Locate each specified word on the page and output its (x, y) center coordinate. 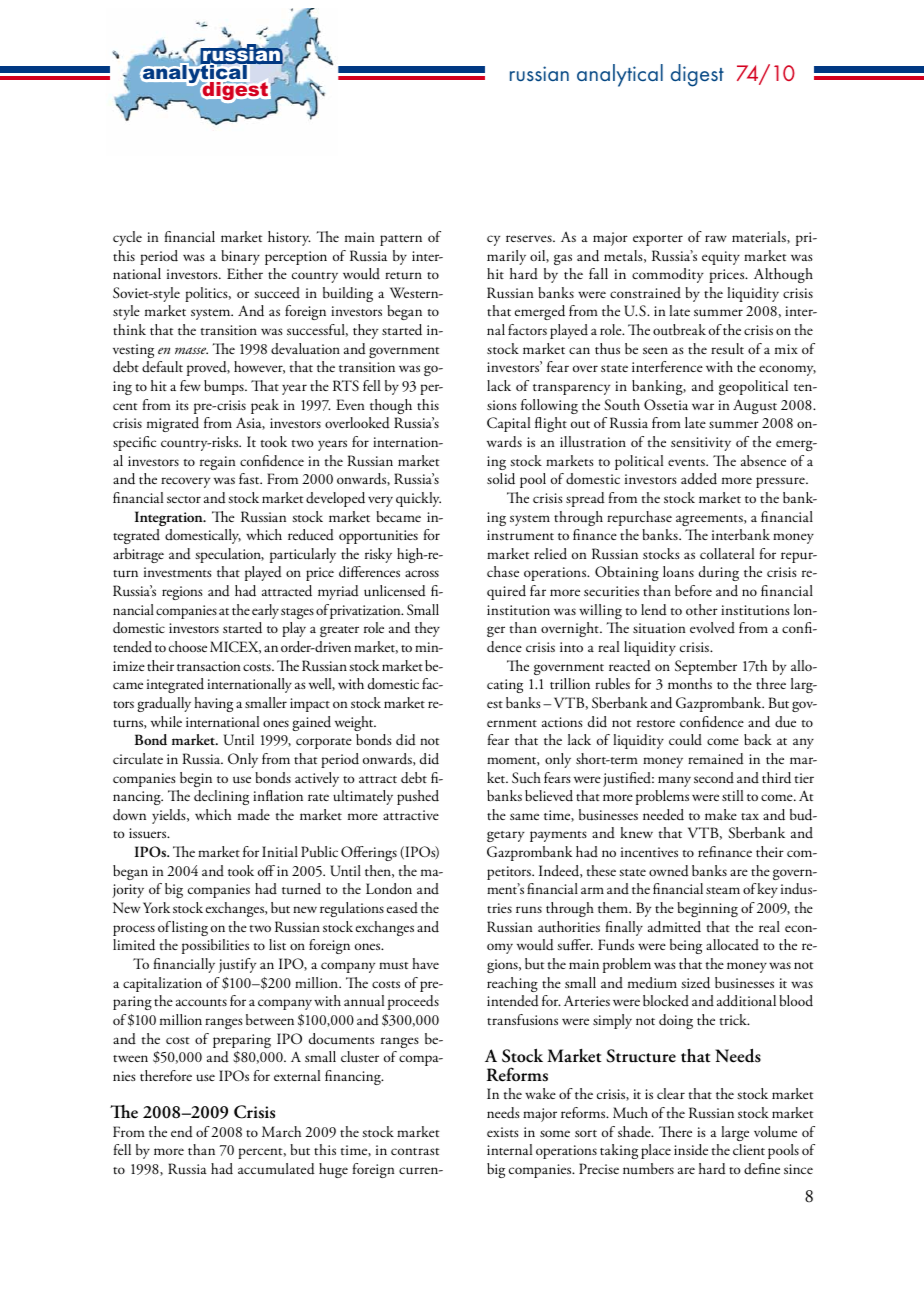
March (281, 1131)
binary (240, 257)
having (213, 704)
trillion (570, 683)
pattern (401, 240)
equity (721, 258)
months (690, 683)
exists (503, 1132)
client (749, 1149)
